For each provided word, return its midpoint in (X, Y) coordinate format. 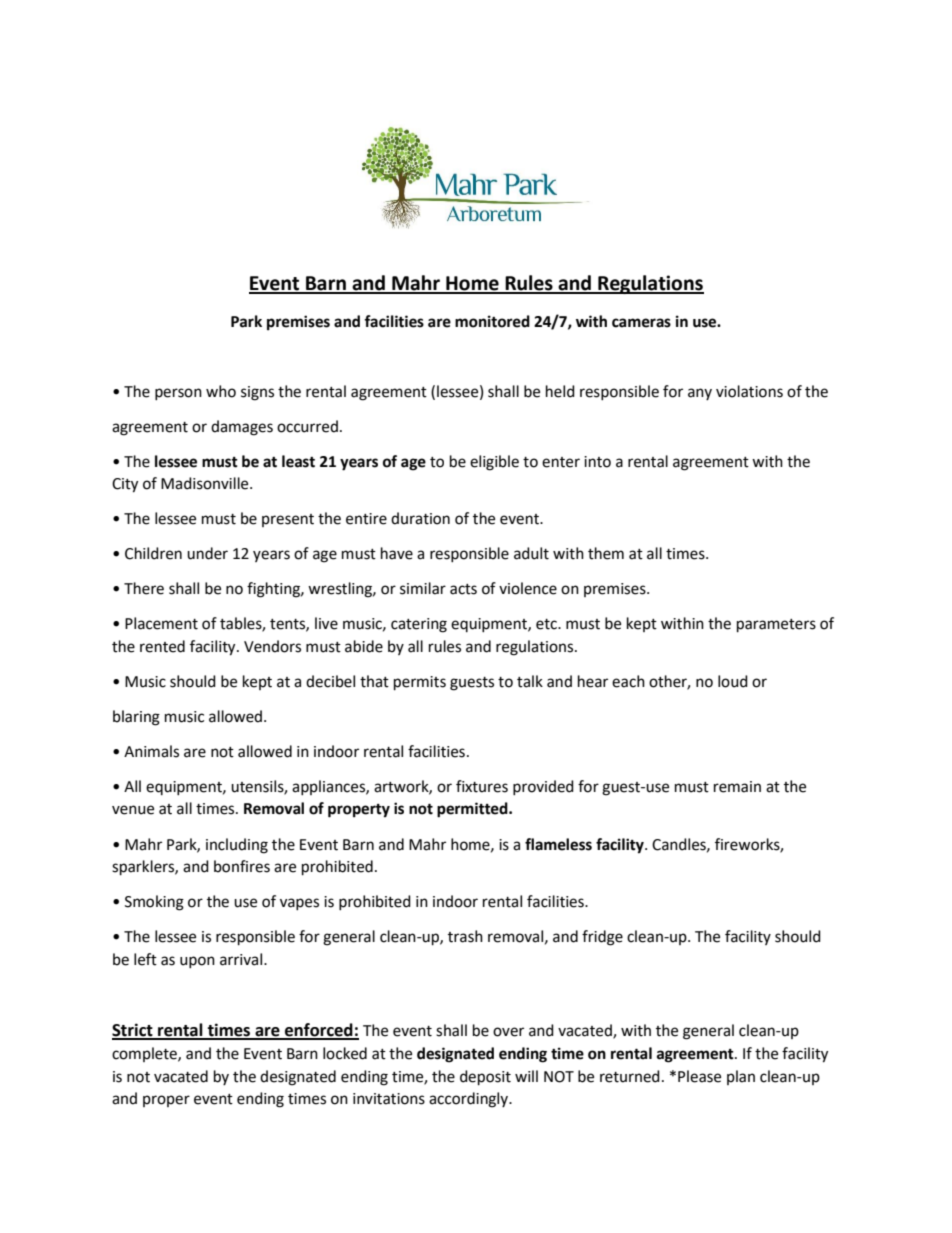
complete (145, 1054)
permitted (473, 810)
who (221, 391)
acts (463, 589)
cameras (641, 323)
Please (699, 1076)
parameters (776, 626)
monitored (492, 321)
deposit (485, 1078)
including (237, 846)
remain (737, 787)
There (144, 588)
